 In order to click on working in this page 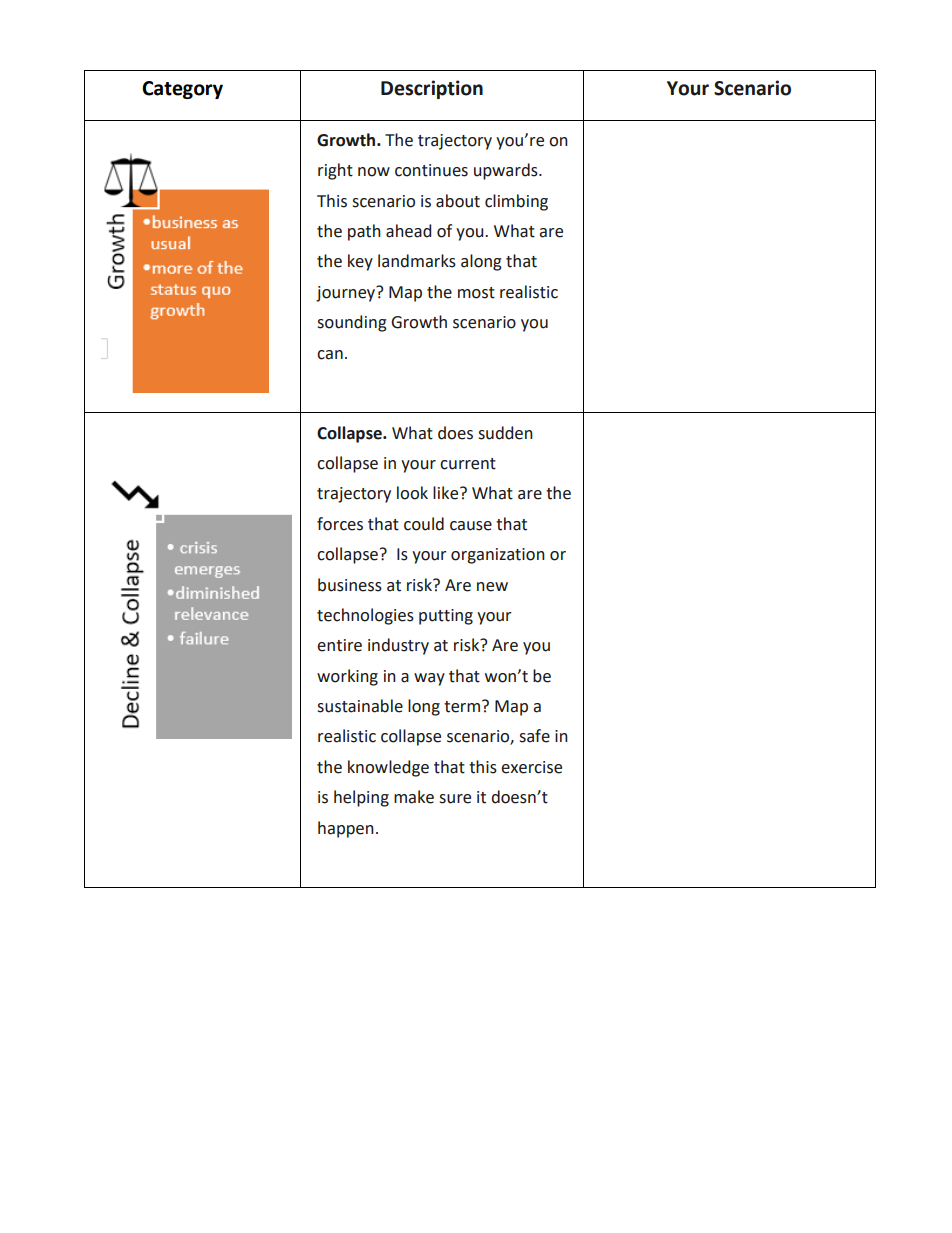, I will do `click(347, 677)`.
